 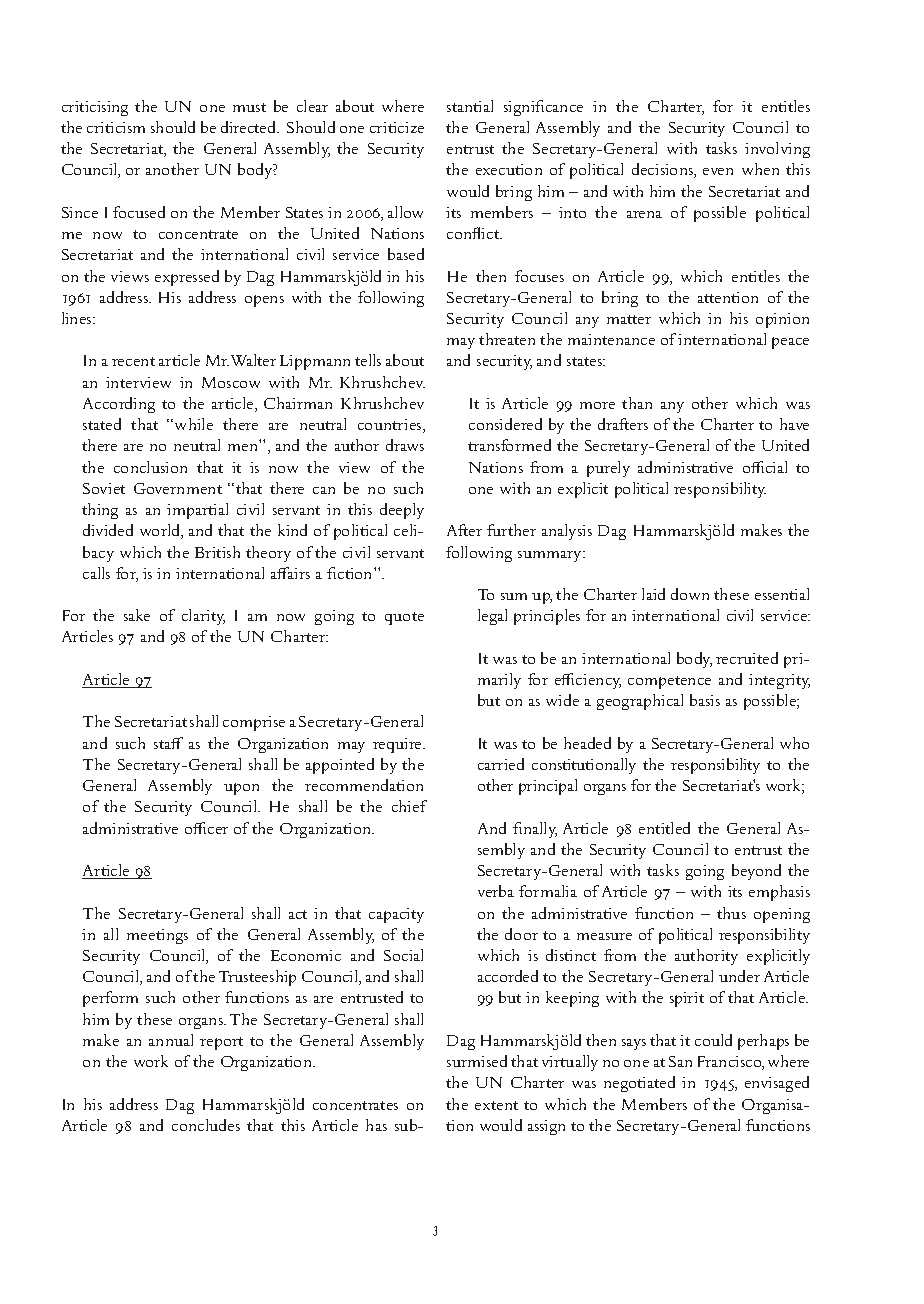 I want to click on sake, so click(x=137, y=615).
